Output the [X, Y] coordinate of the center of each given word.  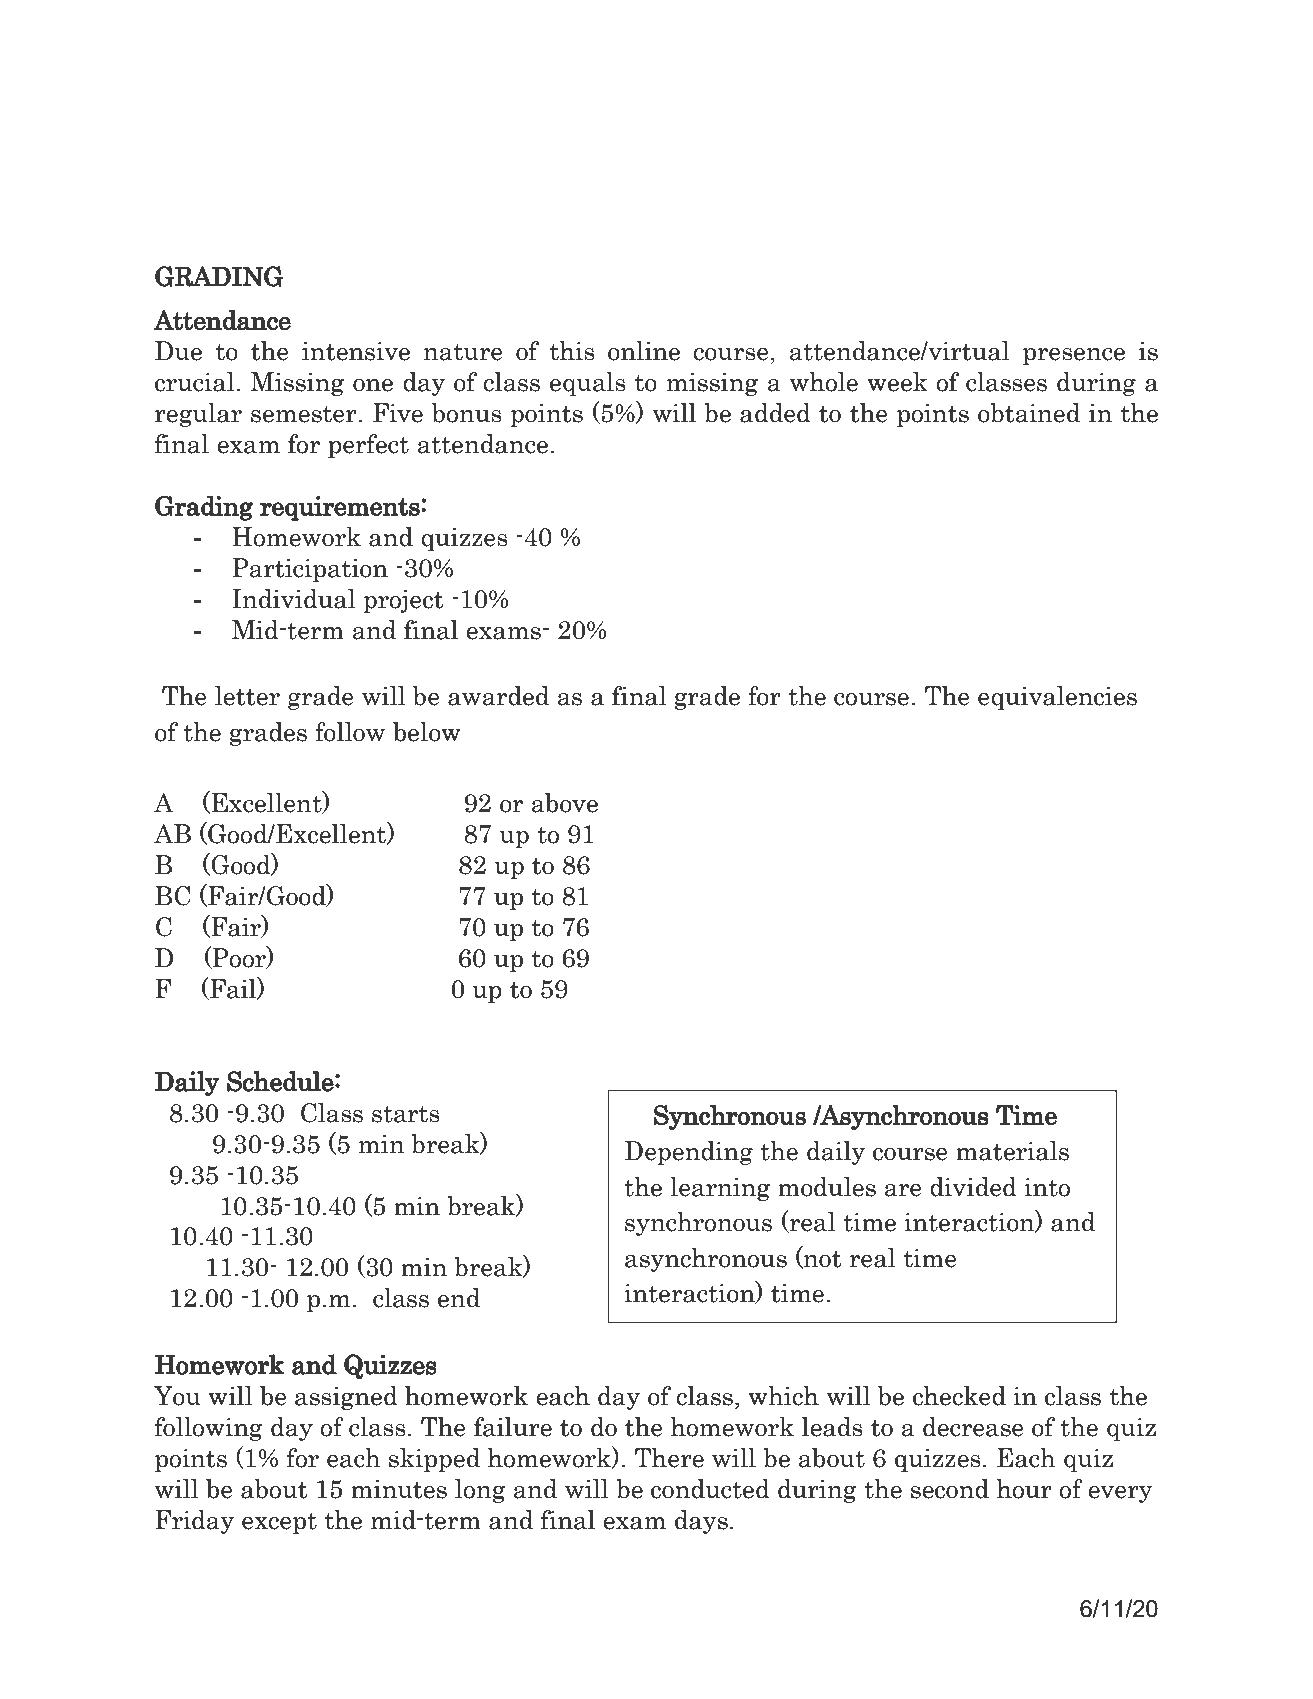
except [279, 1523]
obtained [1029, 413]
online [644, 351]
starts [406, 1114]
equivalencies [1057, 698]
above [565, 803]
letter [247, 696]
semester [305, 414]
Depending [689, 1153]
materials [1012, 1151]
